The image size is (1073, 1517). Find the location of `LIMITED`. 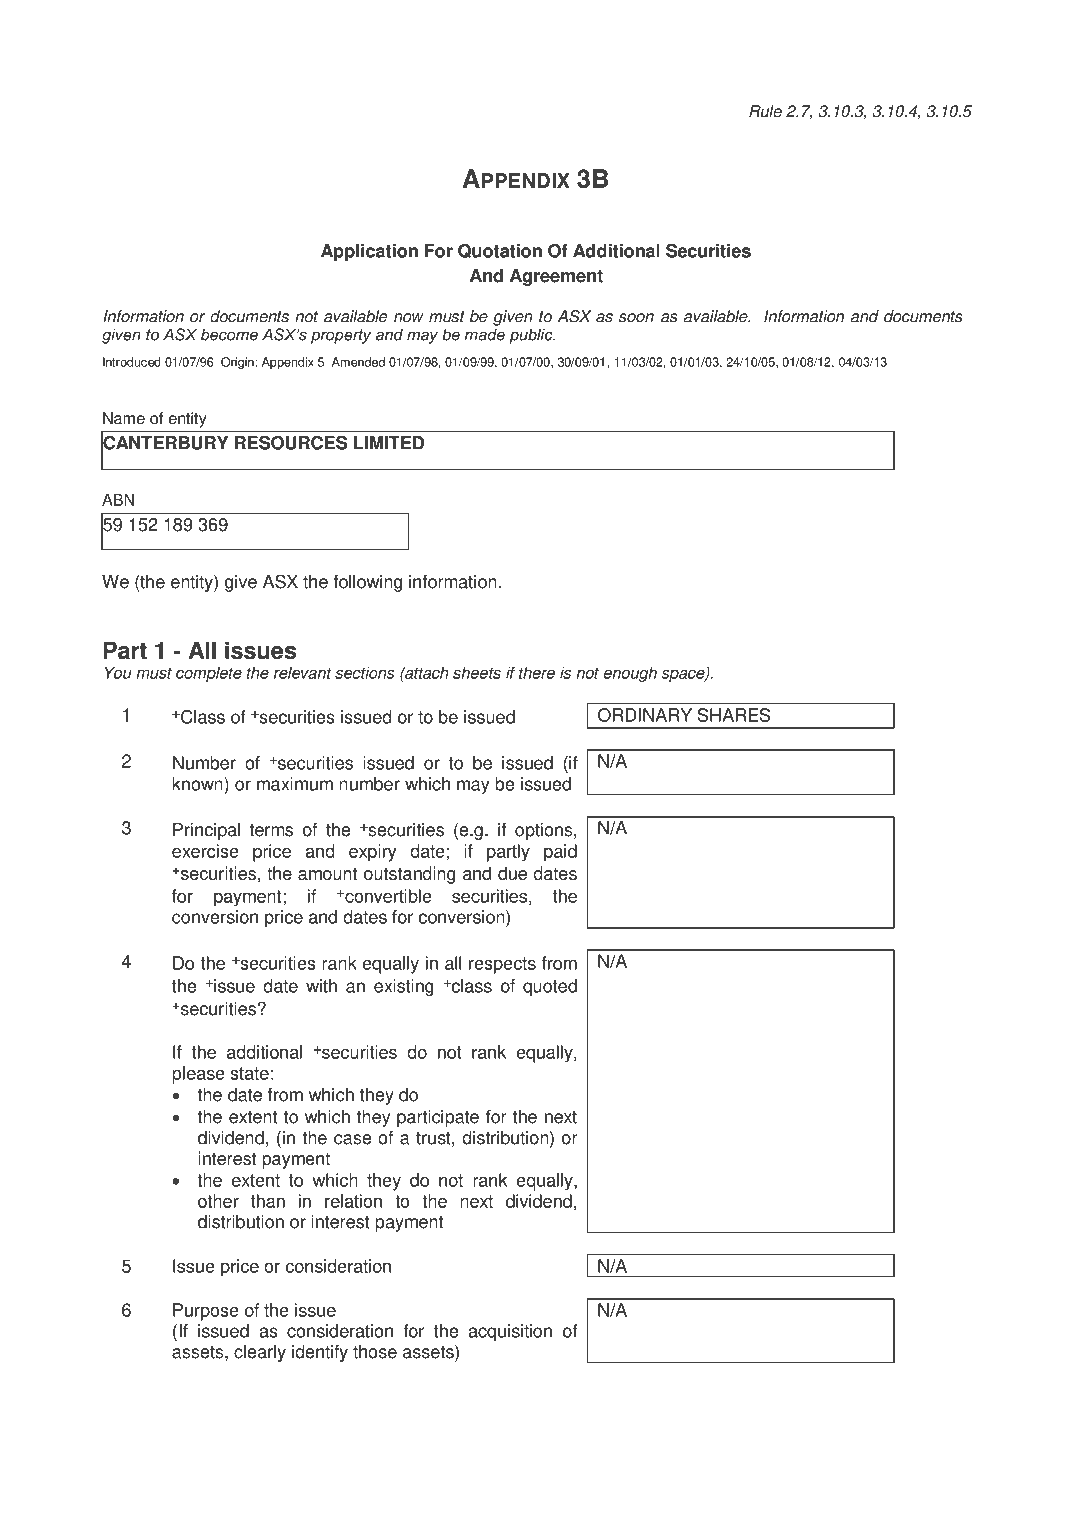

LIMITED is located at coordinates (389, 443).
